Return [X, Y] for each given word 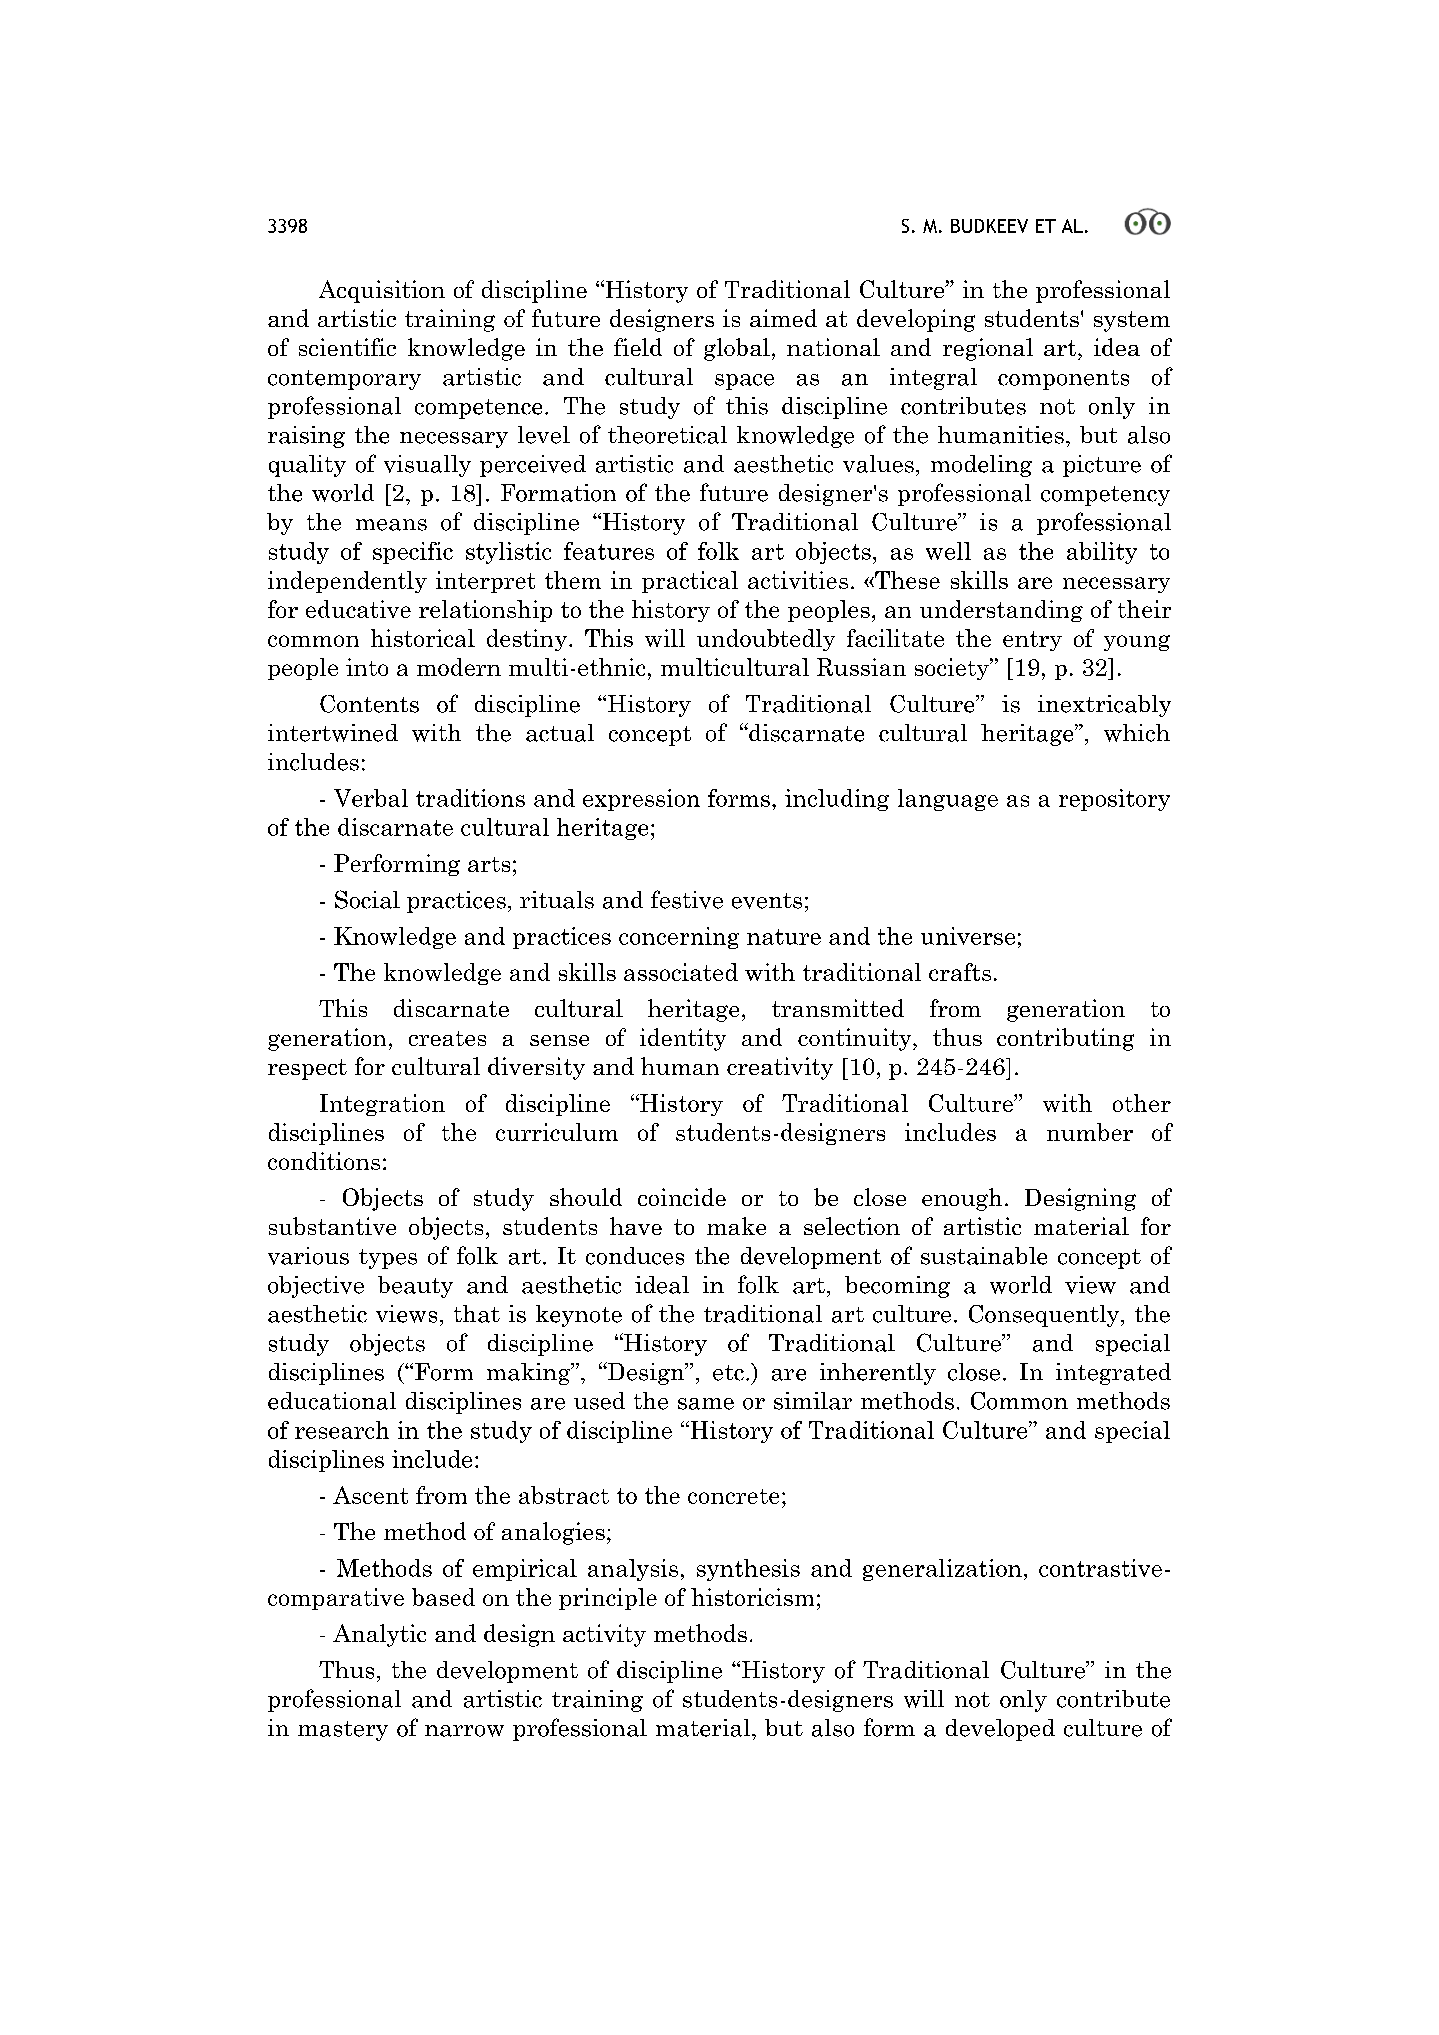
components [1063, 380]
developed [1000, 1730]
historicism [752, 1597]
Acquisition [382, 291]
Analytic [379, 1635]
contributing [1065, 1039]
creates [447, 1038]
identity [683, 1039]
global [737, 349]
